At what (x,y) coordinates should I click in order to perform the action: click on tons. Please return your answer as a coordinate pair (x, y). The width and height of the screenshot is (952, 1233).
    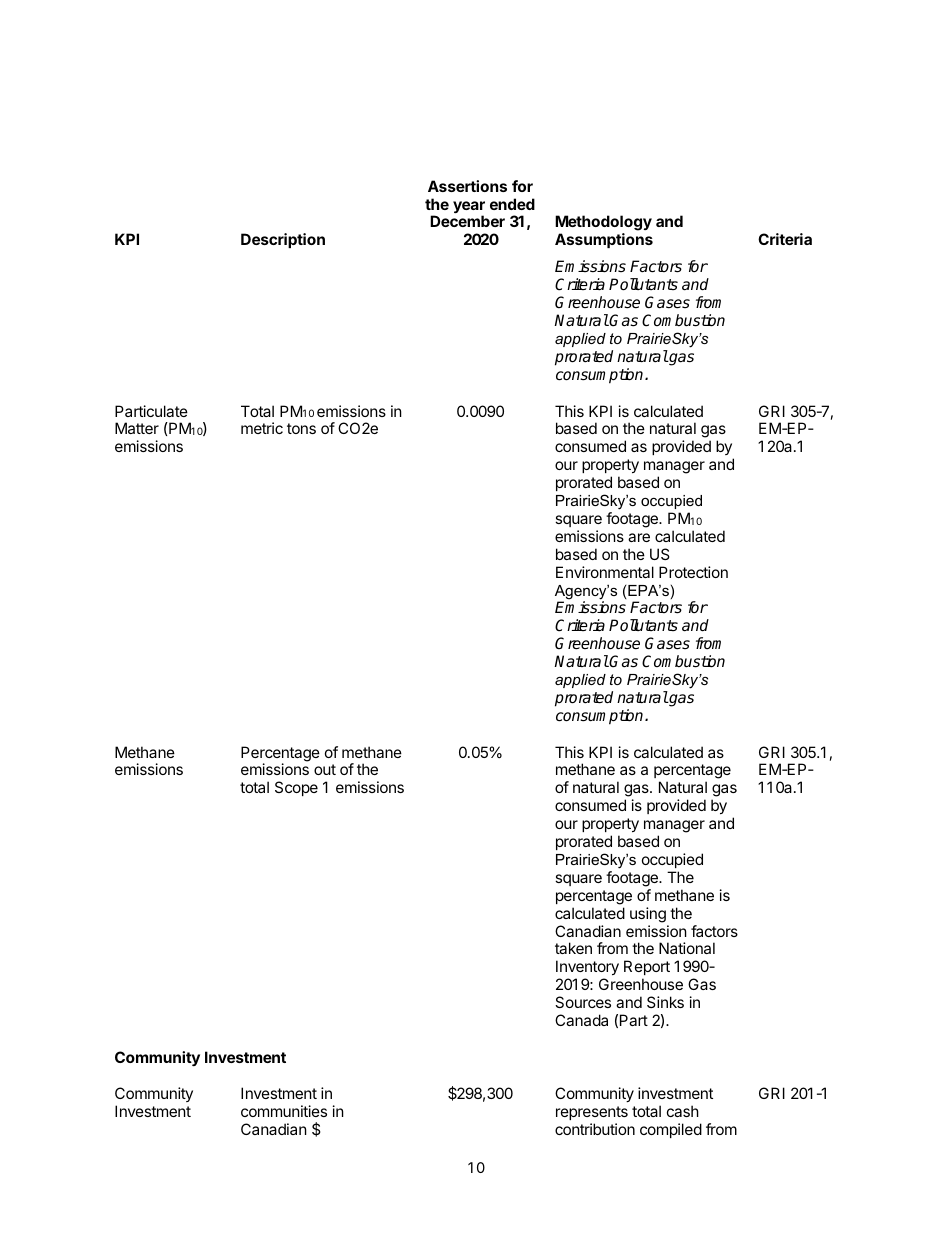
    Looking at the image, I should click on (301, 428).
